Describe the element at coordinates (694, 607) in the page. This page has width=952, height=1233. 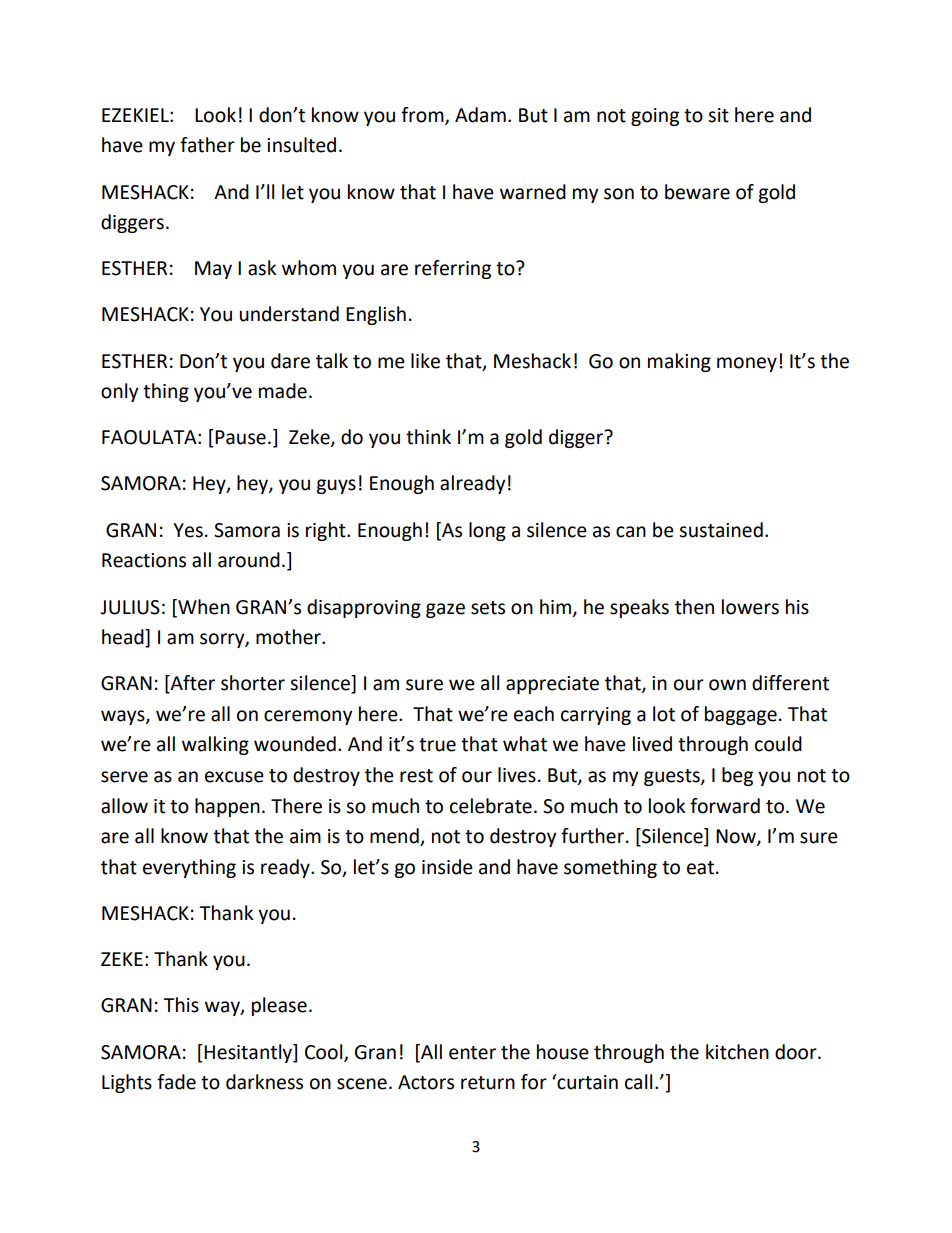
I see `then` at that location.
